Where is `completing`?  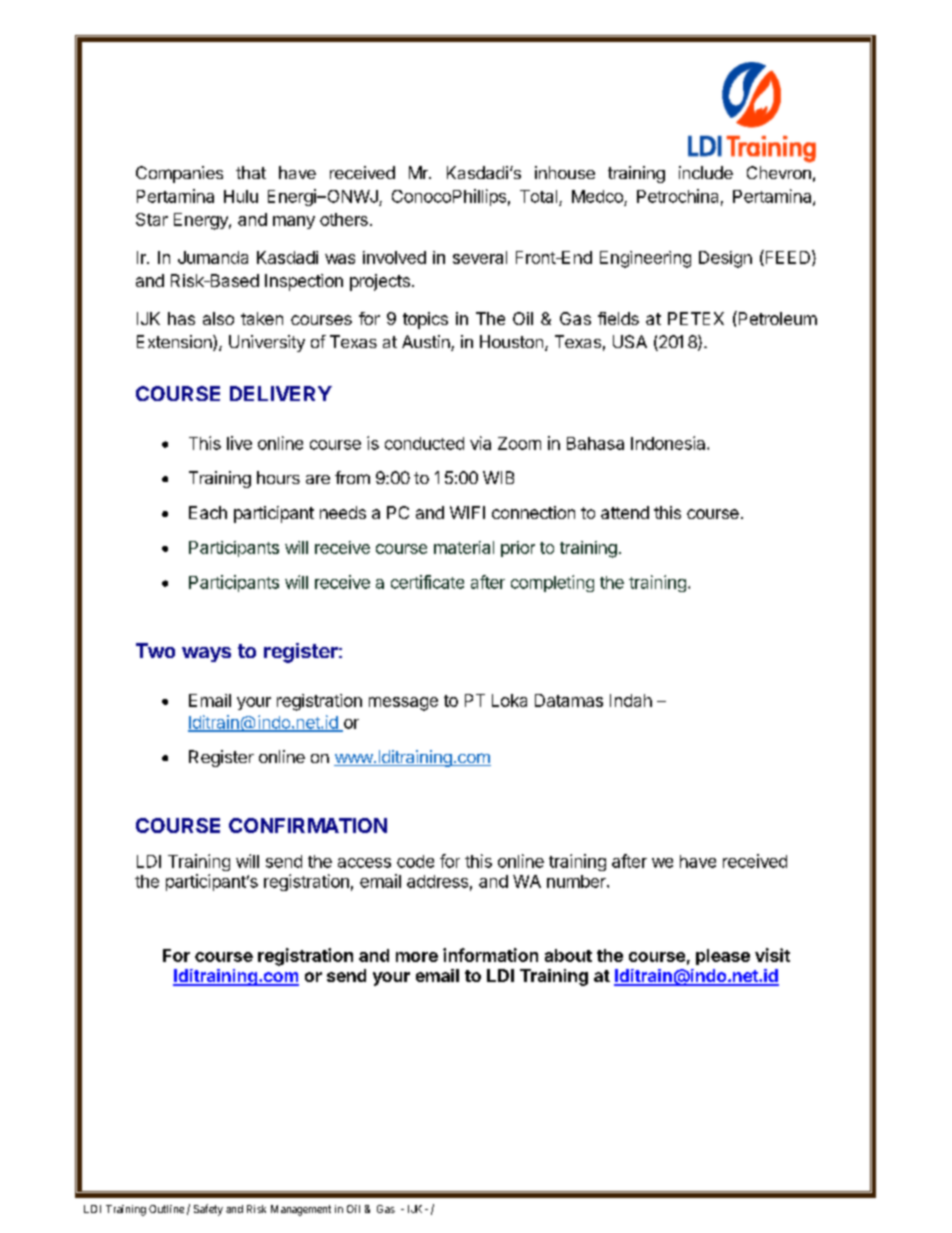 completing is located at coordinates (552, 583).
